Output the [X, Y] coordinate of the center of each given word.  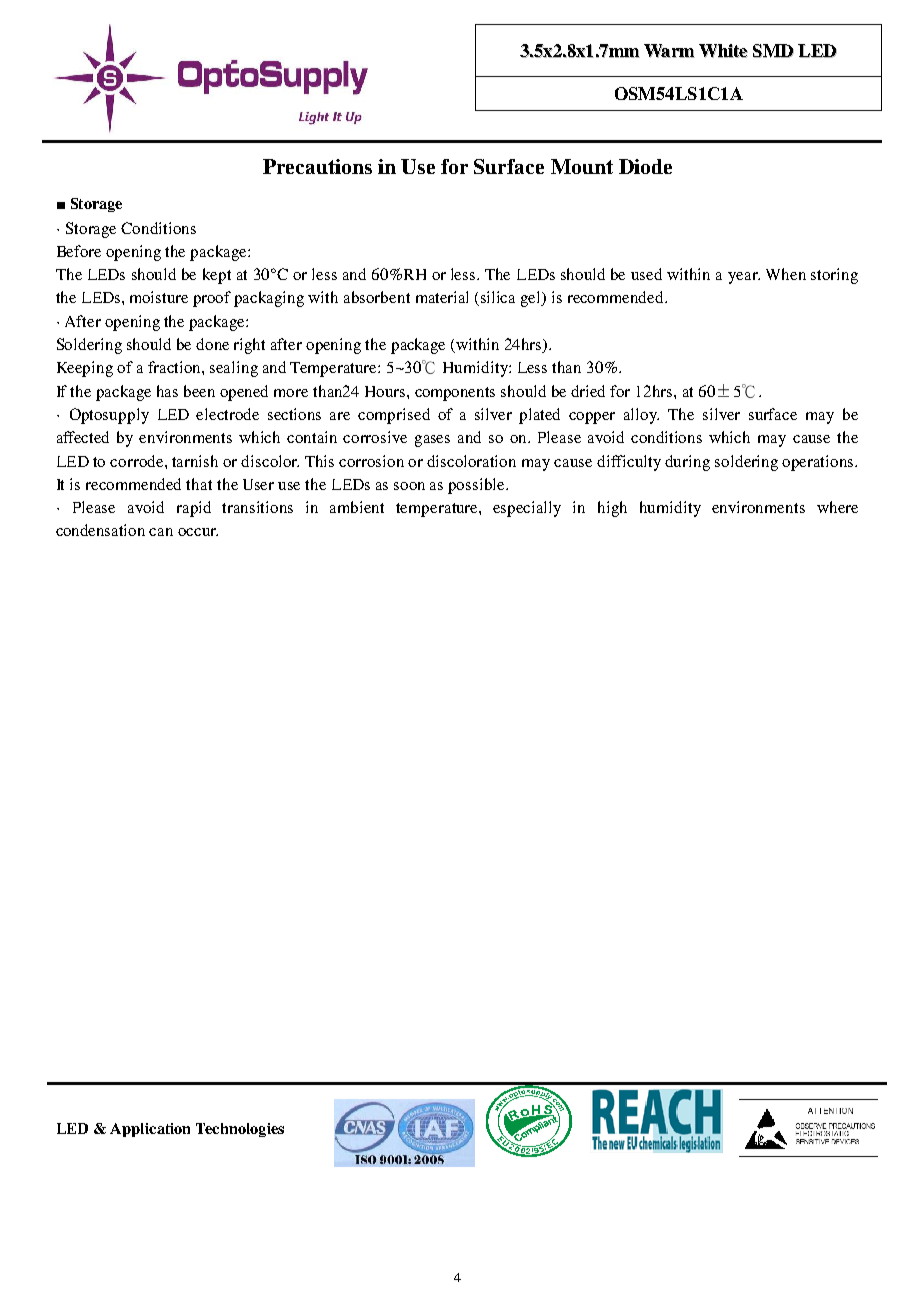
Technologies [240, 1130]
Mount [582, 166]
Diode [645, 166]
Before [79, 251]
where [837, 507]
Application [150, 1130]
